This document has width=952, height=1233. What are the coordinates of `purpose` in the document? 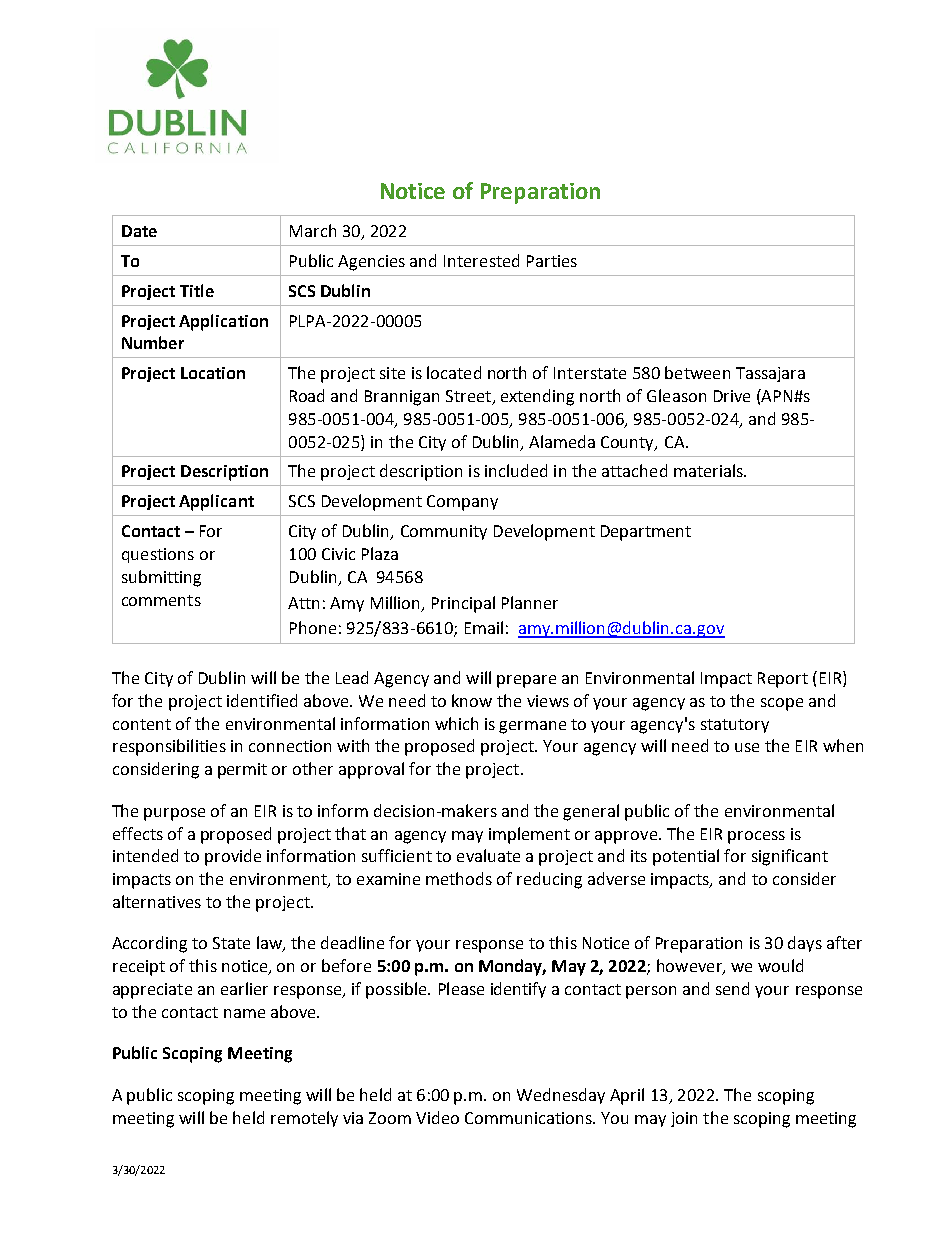 It's located at (174, 814).
